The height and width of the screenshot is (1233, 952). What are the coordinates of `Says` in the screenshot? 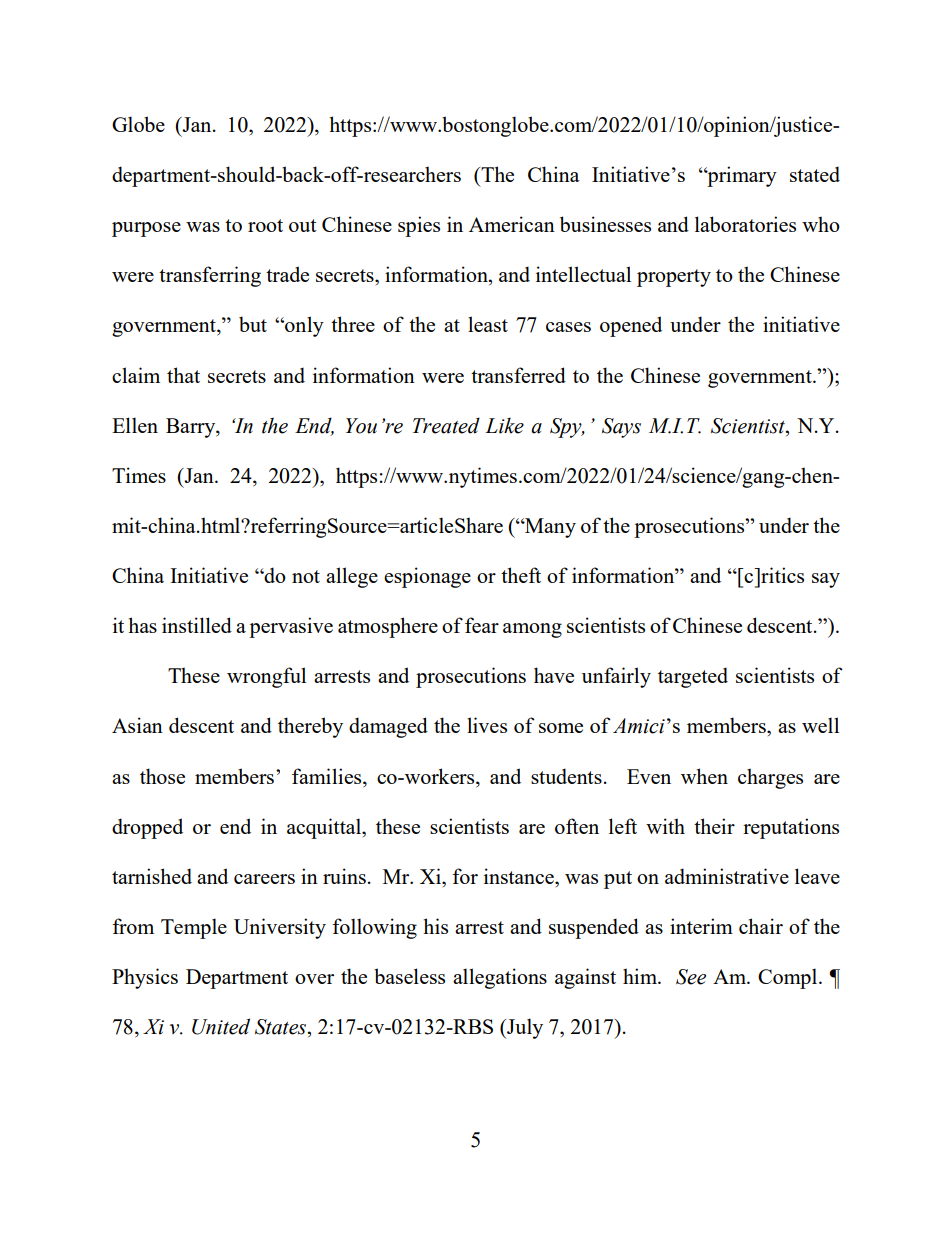 It's located at (621, 428).
